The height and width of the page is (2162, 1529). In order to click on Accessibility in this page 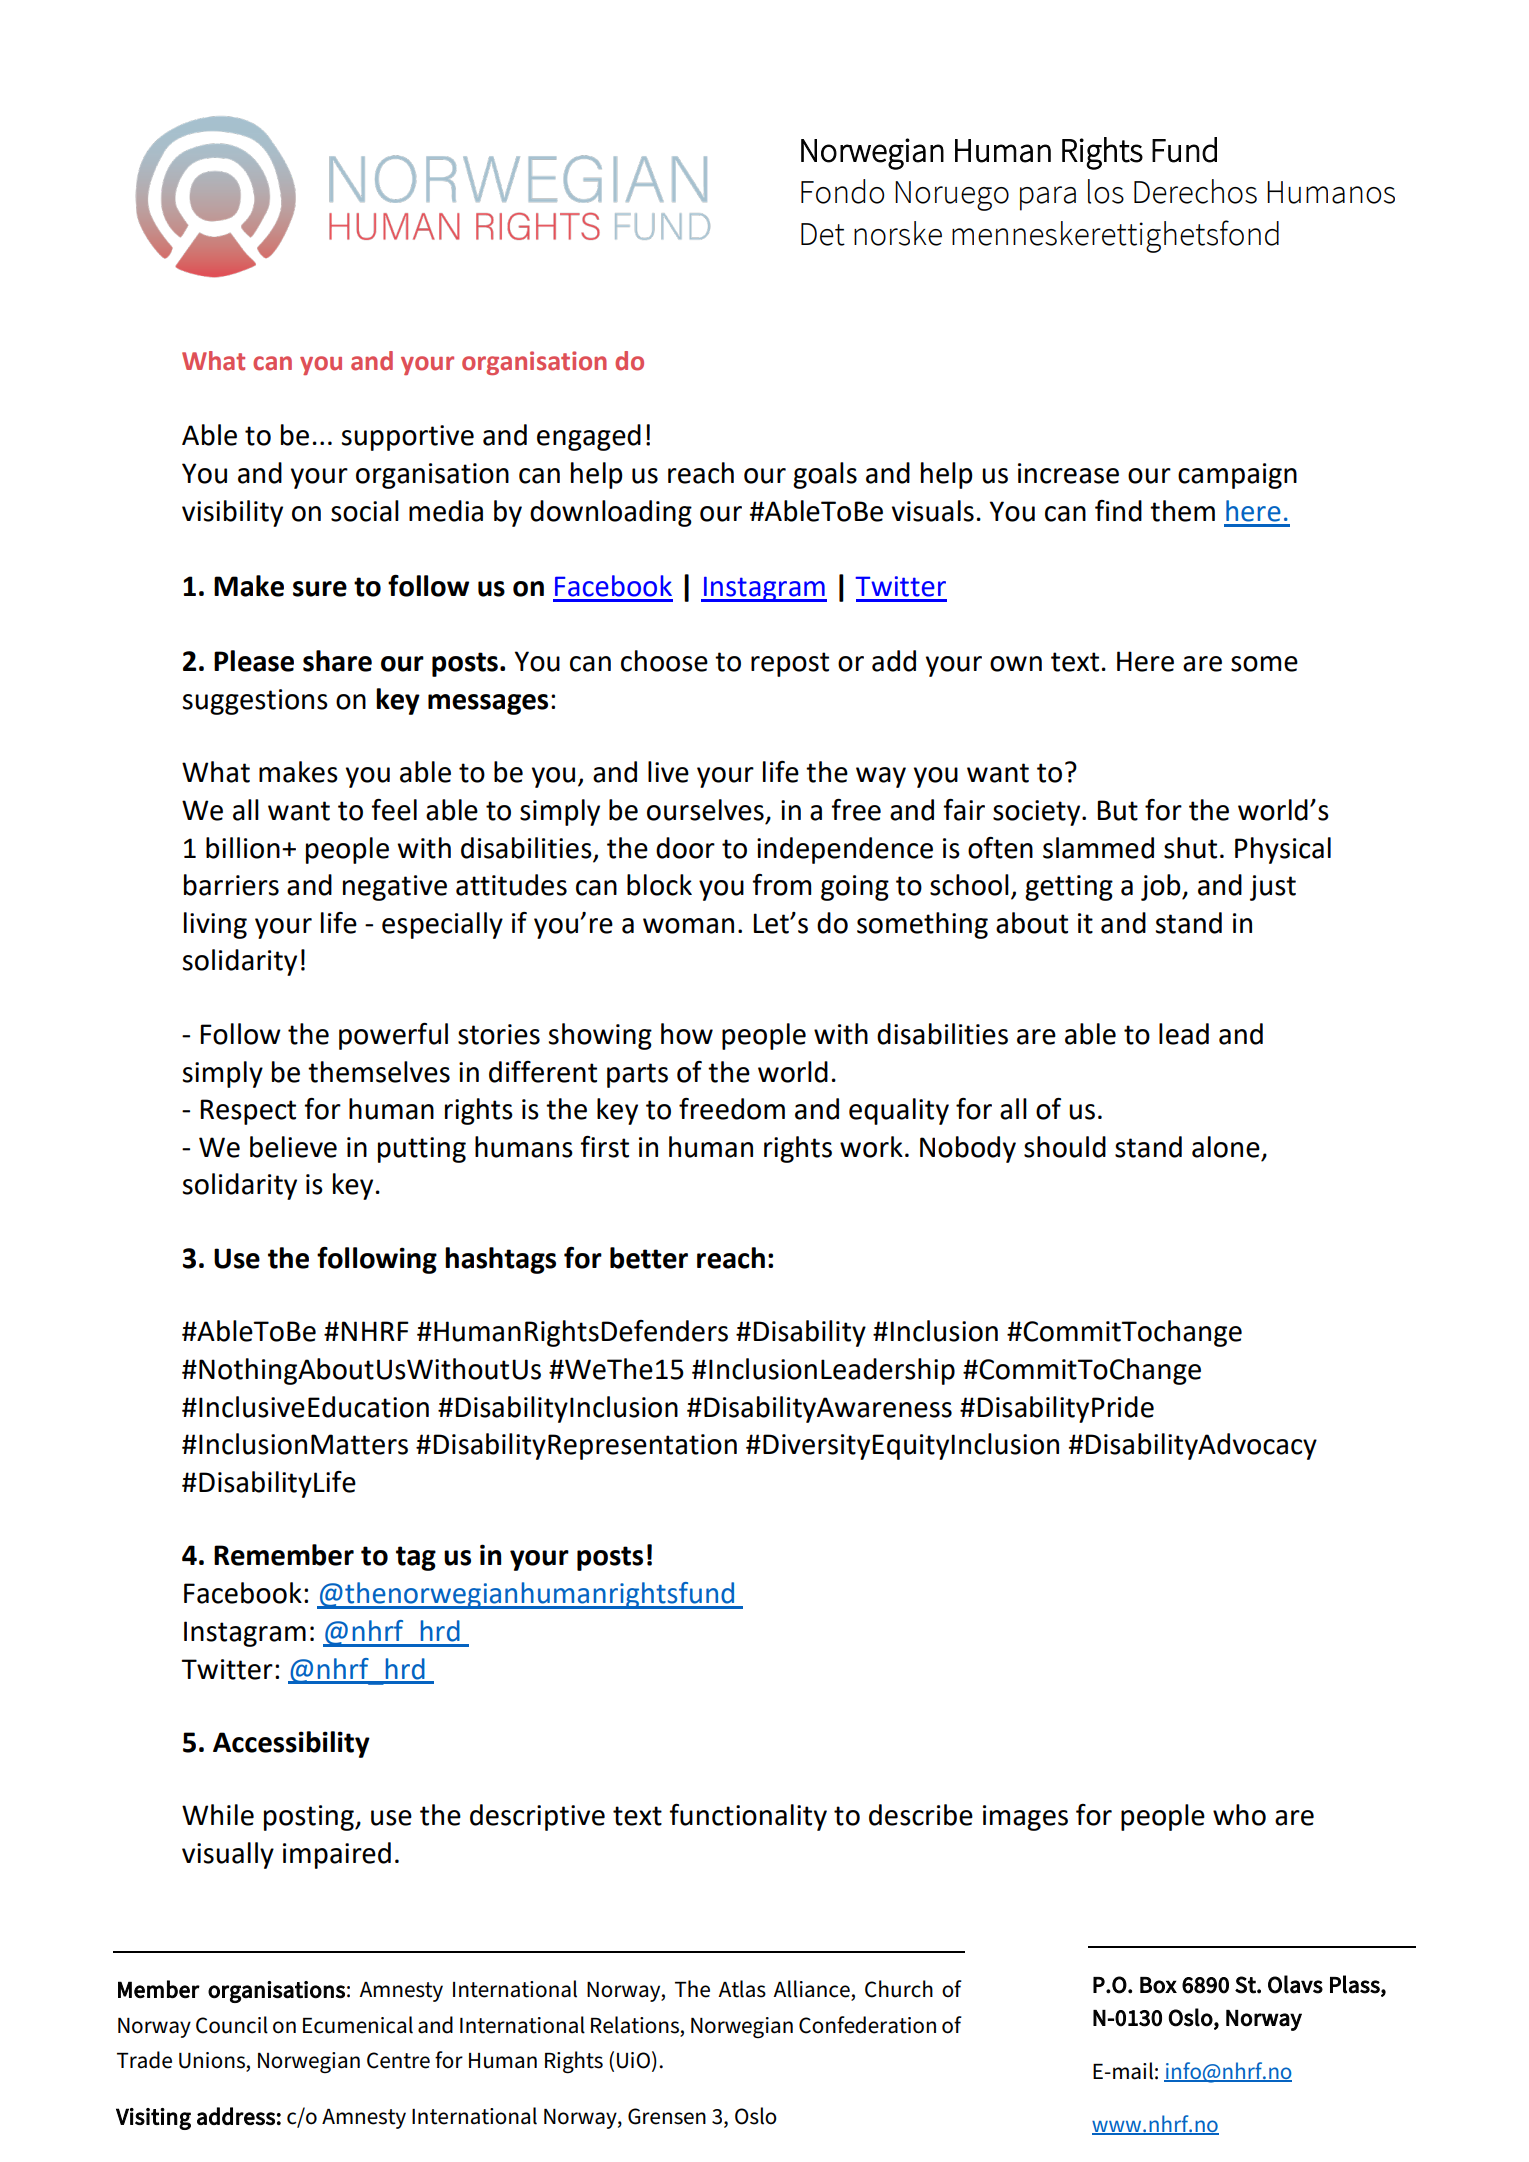, I will do `click(291, 1744)`.
